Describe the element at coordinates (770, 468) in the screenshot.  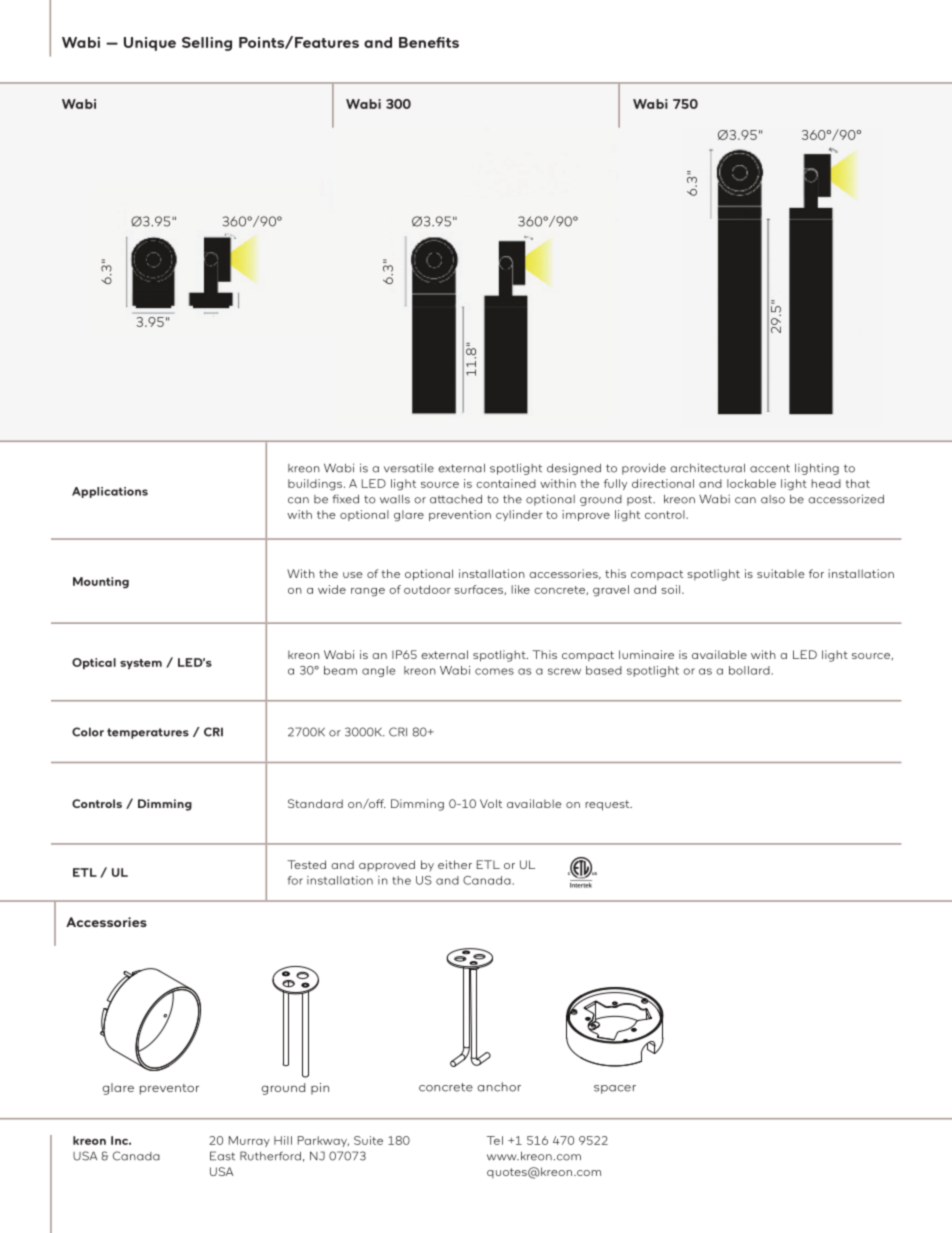
I see `accent` at that location.
